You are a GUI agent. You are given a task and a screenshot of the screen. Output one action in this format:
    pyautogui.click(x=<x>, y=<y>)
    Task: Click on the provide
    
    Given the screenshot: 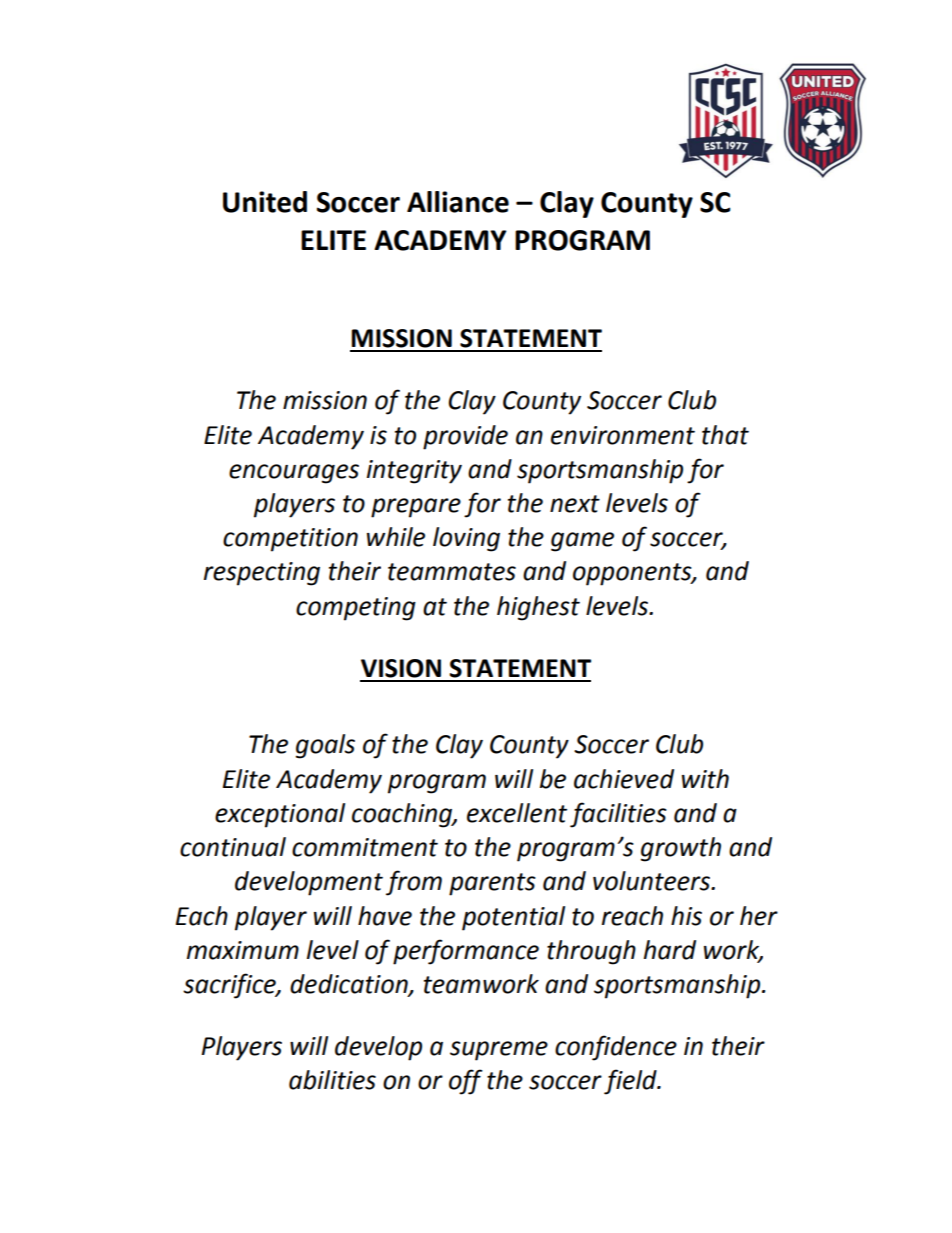 What is the action you would take?
    pyautogui.click(x=465, y=437)
